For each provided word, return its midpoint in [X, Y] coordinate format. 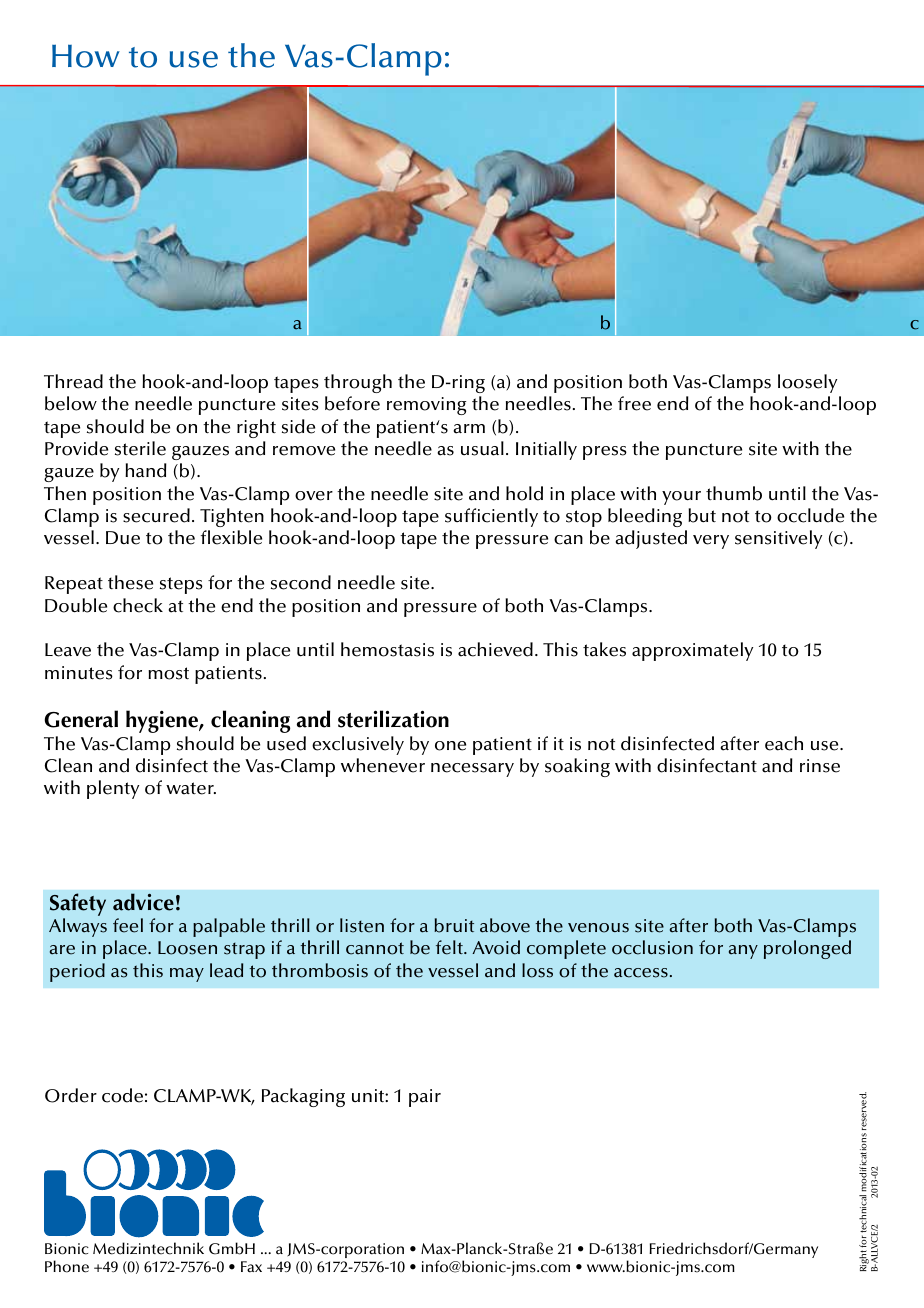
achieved [495, 649]
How [86, 56]
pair [425, 1098]
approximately [692, 651]
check [138, 605]
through [358, 383]
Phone [67, 1266]
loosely [807, 383]
